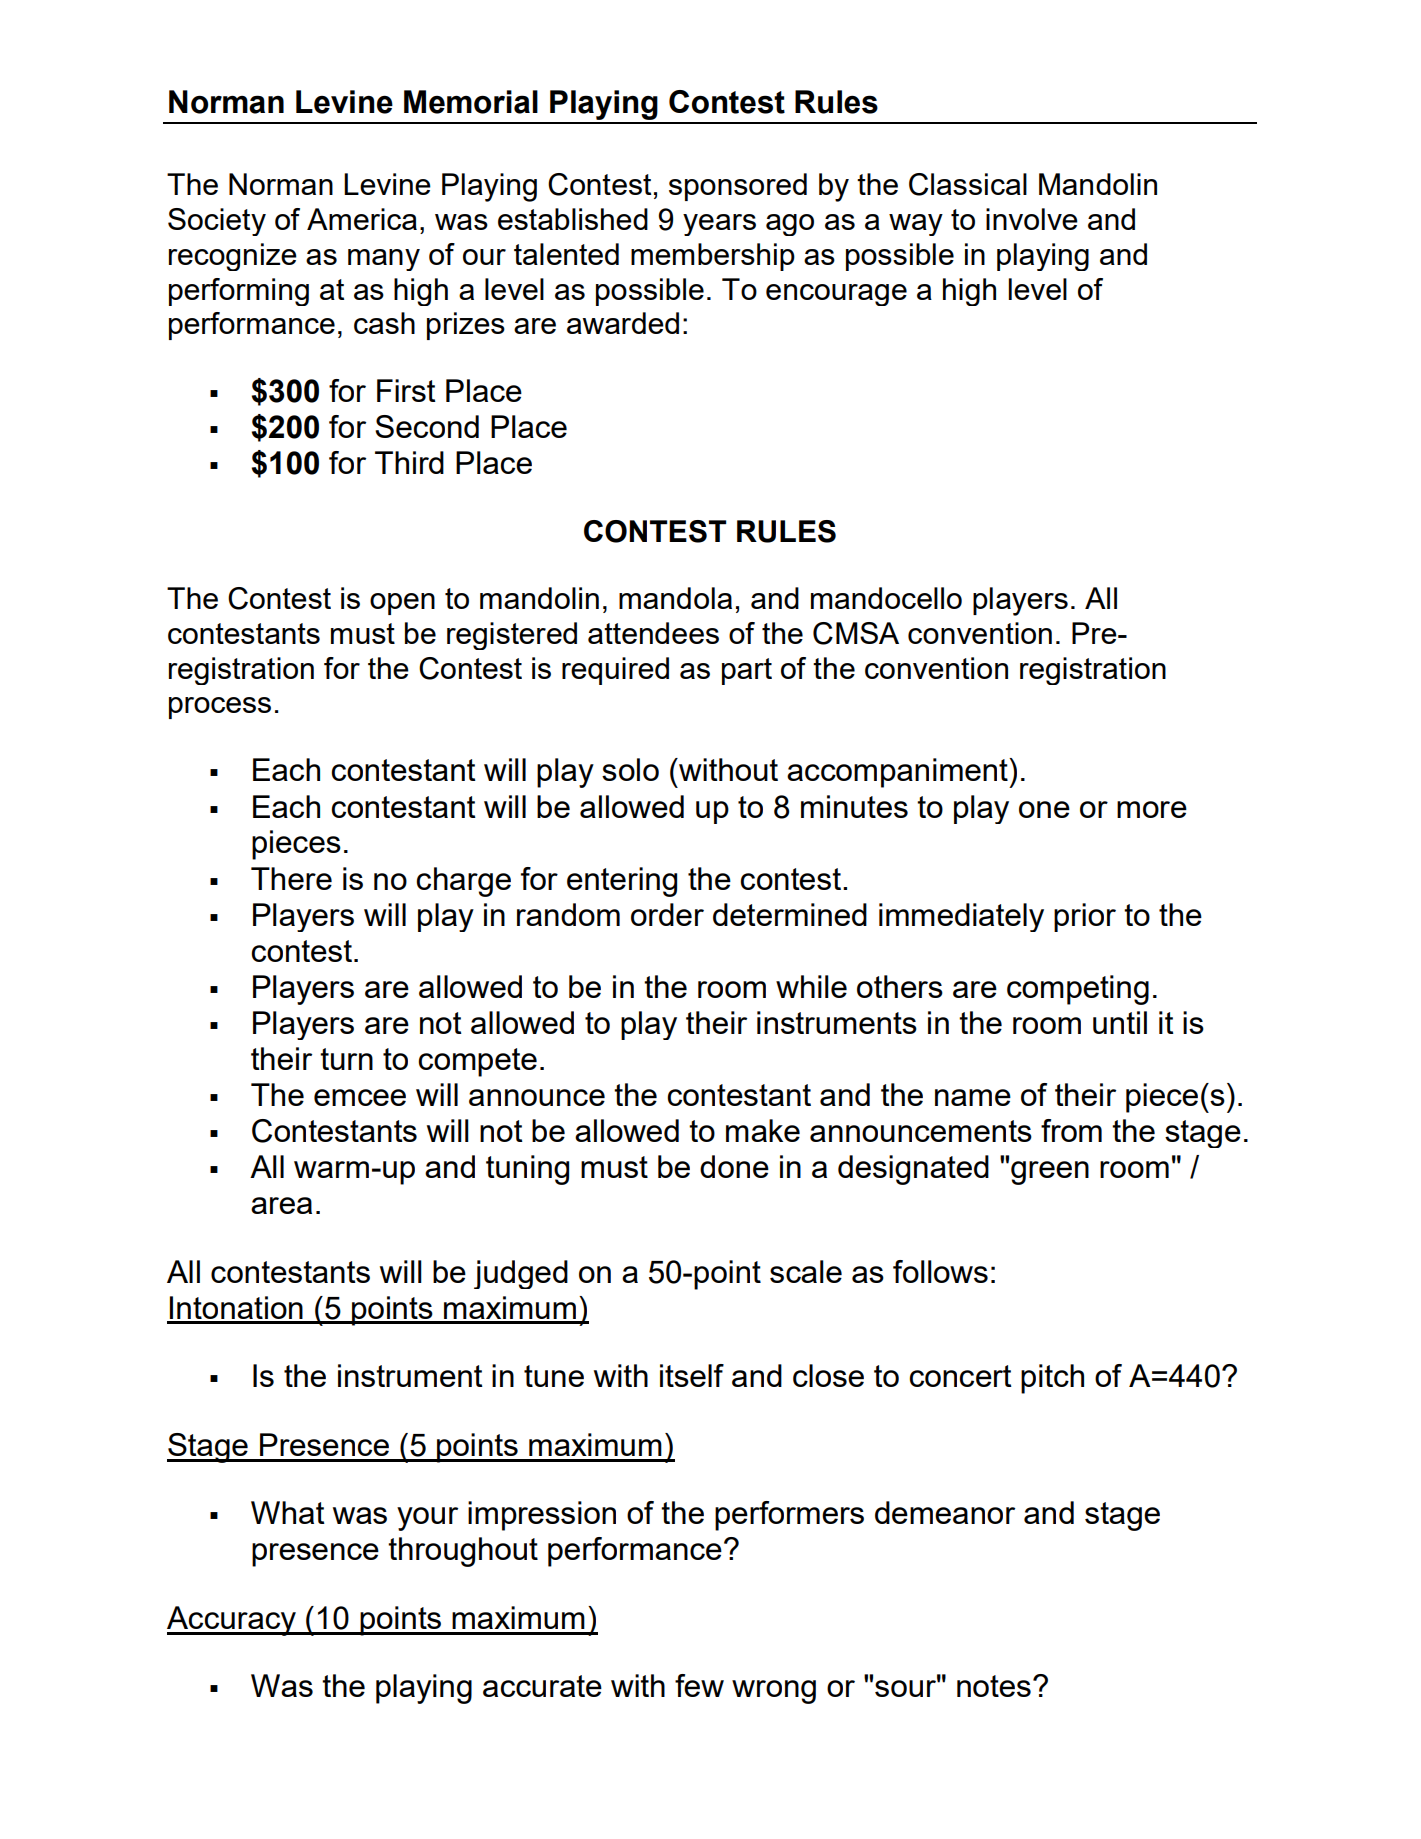 The height and width of the screenshot is (1839, 1421). What do you see at coordinates (281, 1205) in the screenshot?
I see `area` at bounding box center [281, 1205].
